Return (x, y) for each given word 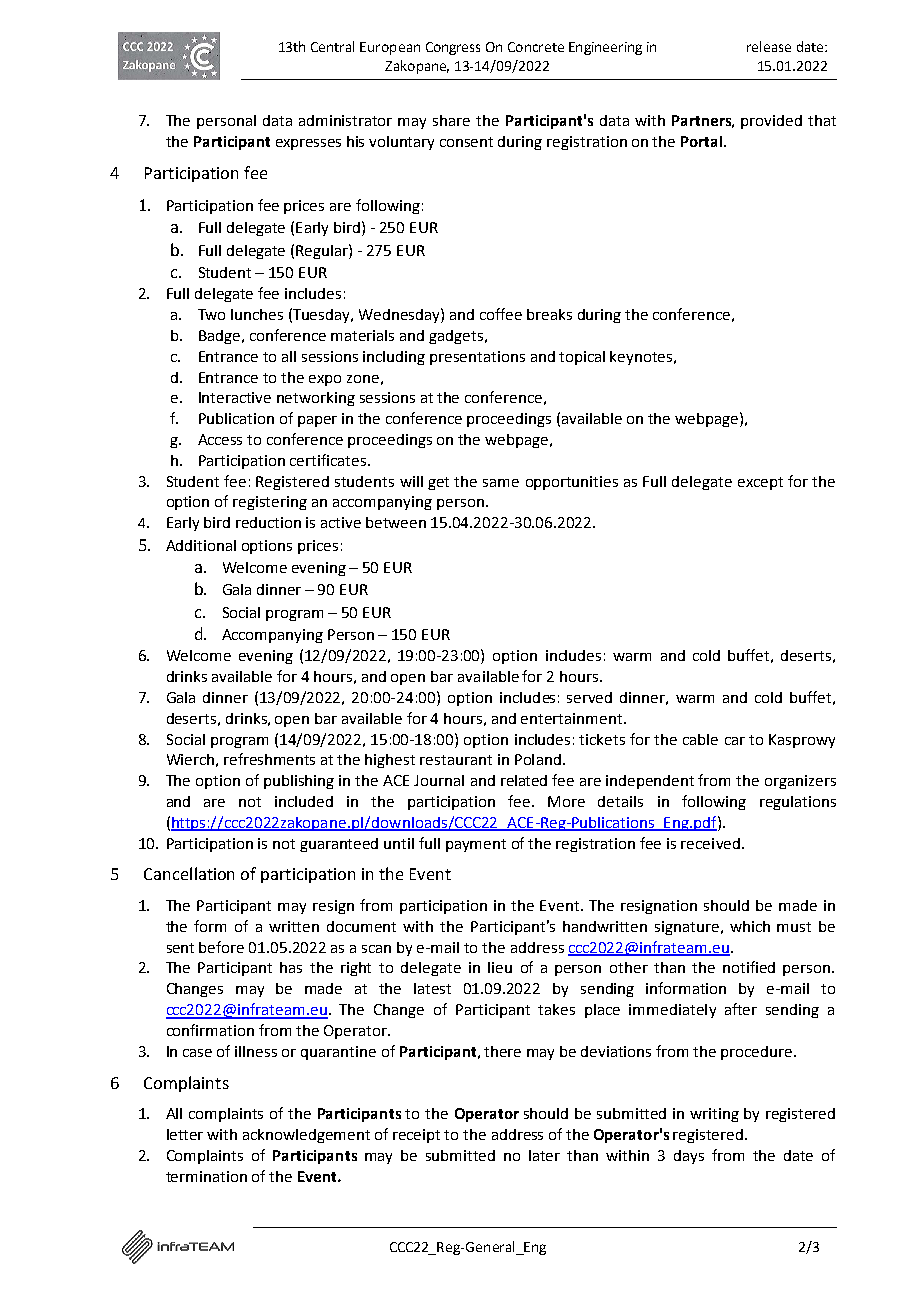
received (710, 843)
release (769, 46)
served (589, 697)
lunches (257, 314)
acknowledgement (306, 1136)
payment (476, 845)
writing (714, 1115)
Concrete (536, 47)
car (735, 741)
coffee (501, 314)
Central (332, 46)
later (544, 1155)
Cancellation (189, 873)
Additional (201, 545)
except (760, 483)
